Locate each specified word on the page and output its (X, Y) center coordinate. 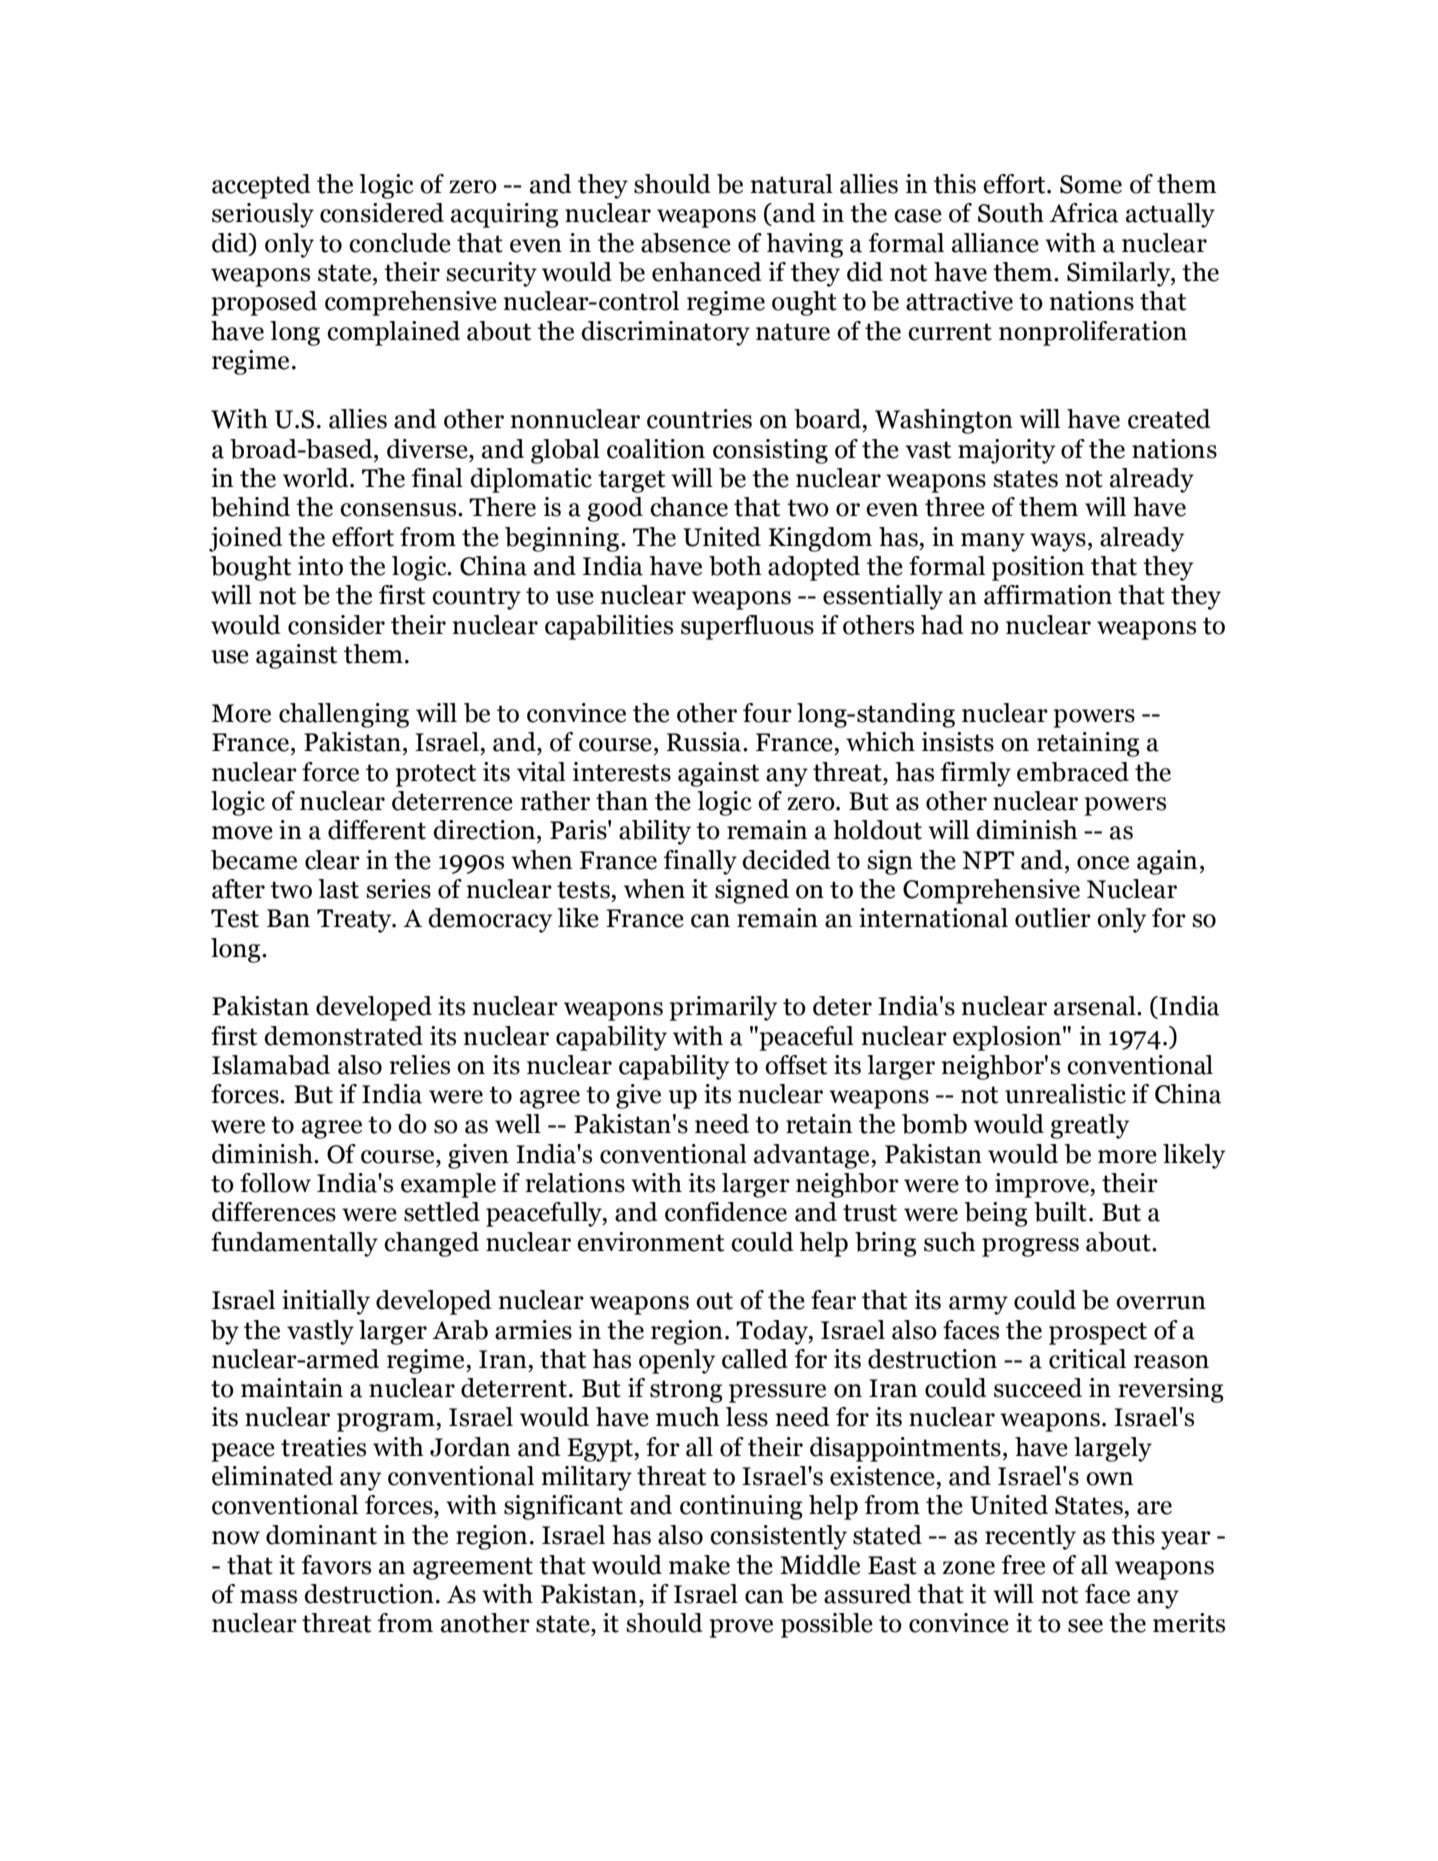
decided (786, 860)
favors (336, 1565)
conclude (400, 243)
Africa (1084, 213)
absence (686, 243)
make (699, 1565)
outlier (1053, 918)
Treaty (355, 921)
